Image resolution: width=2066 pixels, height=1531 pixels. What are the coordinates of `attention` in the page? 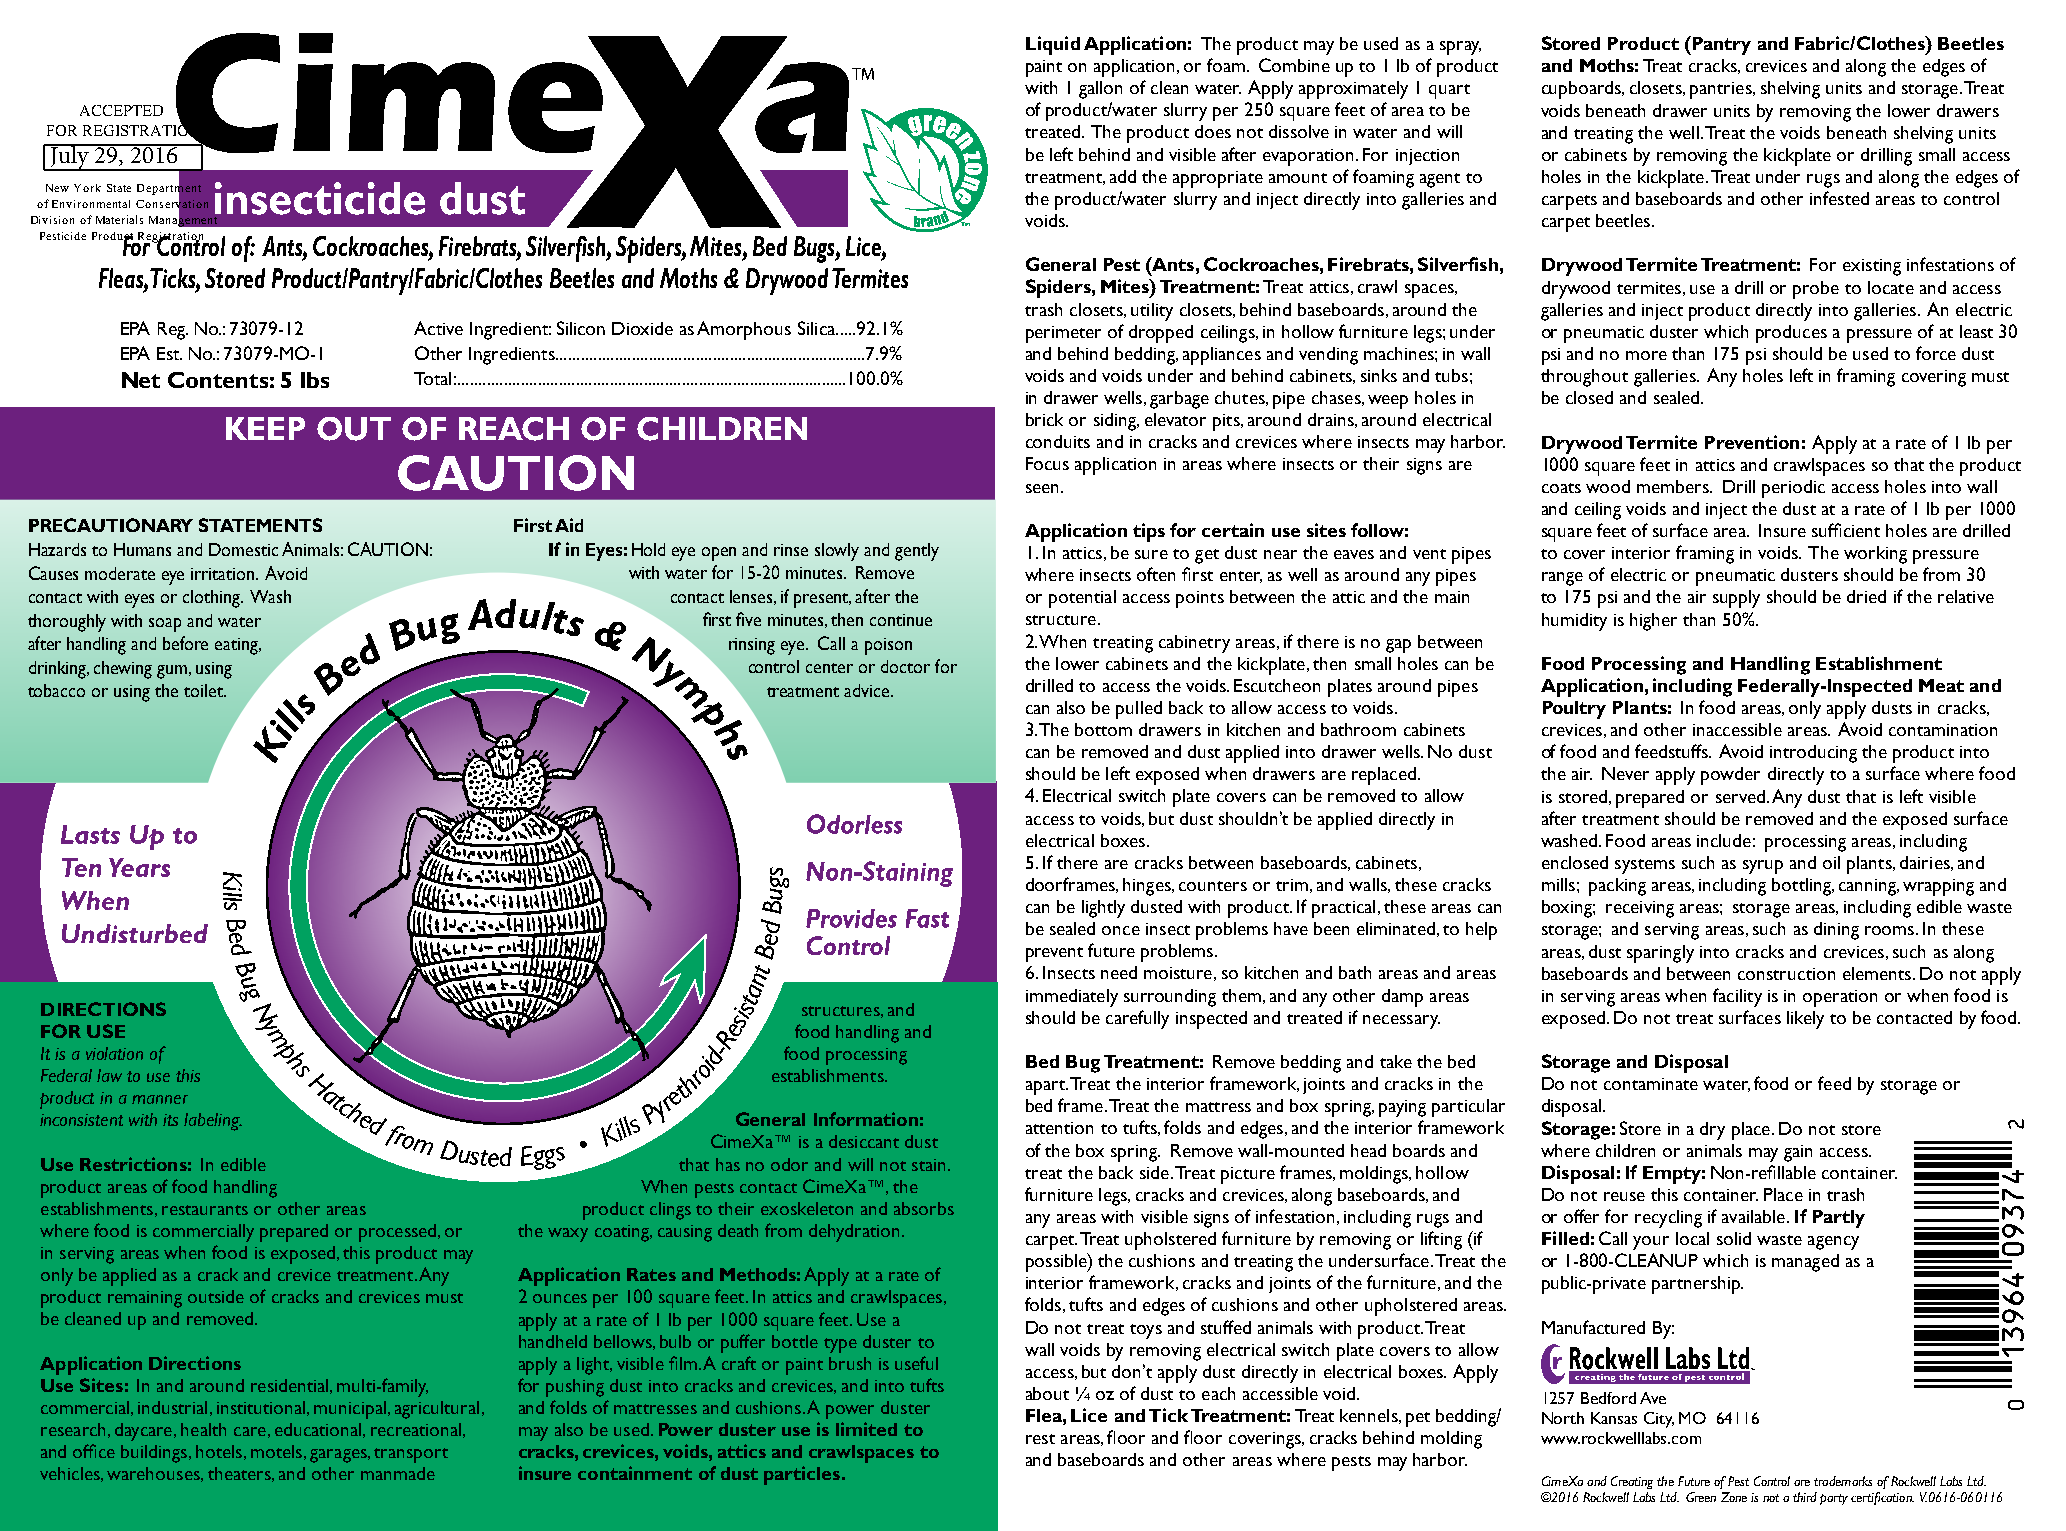 It's located at (1059, 1128).
